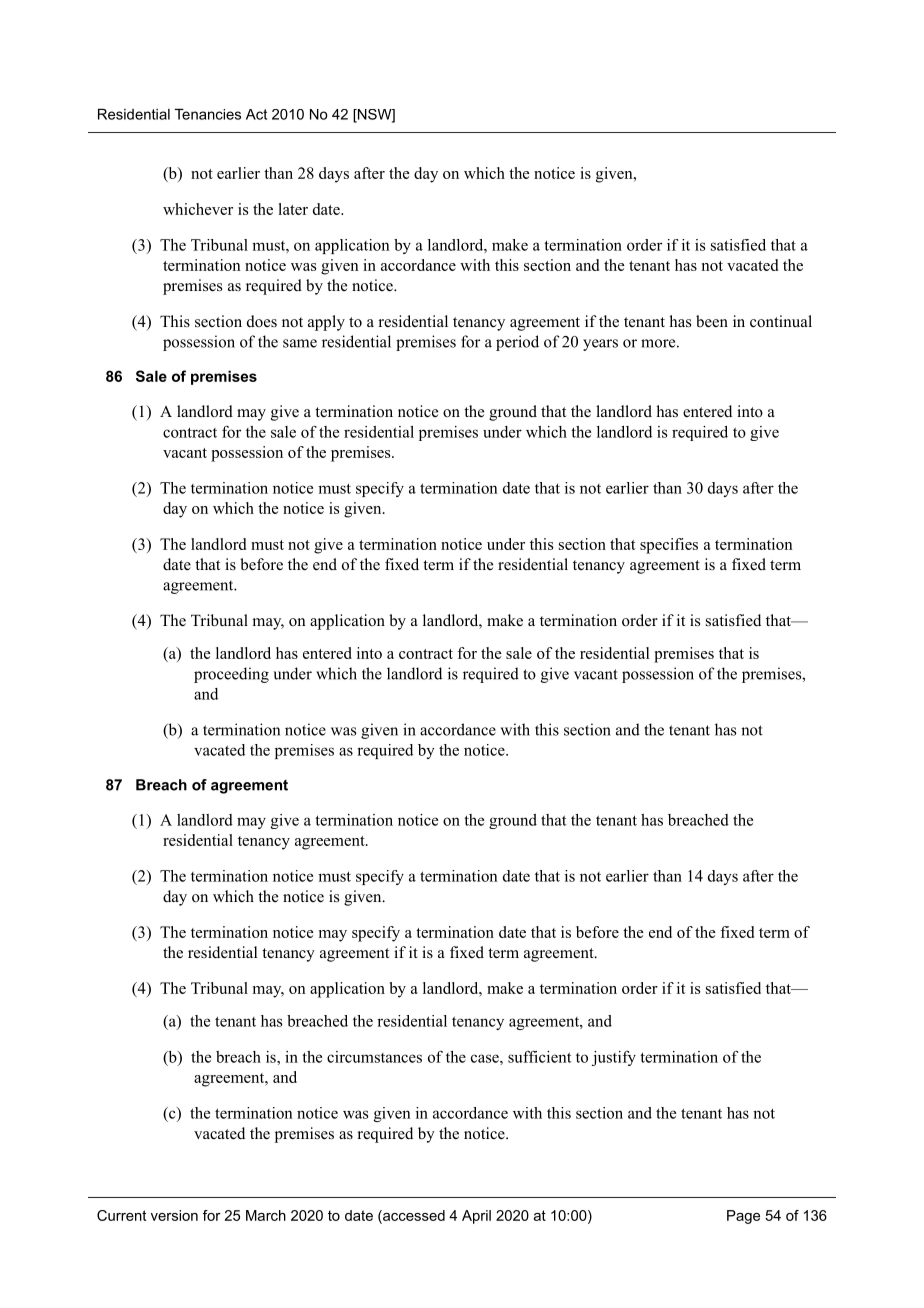 The image size is (924, 1308). Describe the element at coordinates (174, 1215) in the document. I see `version` at that location.
